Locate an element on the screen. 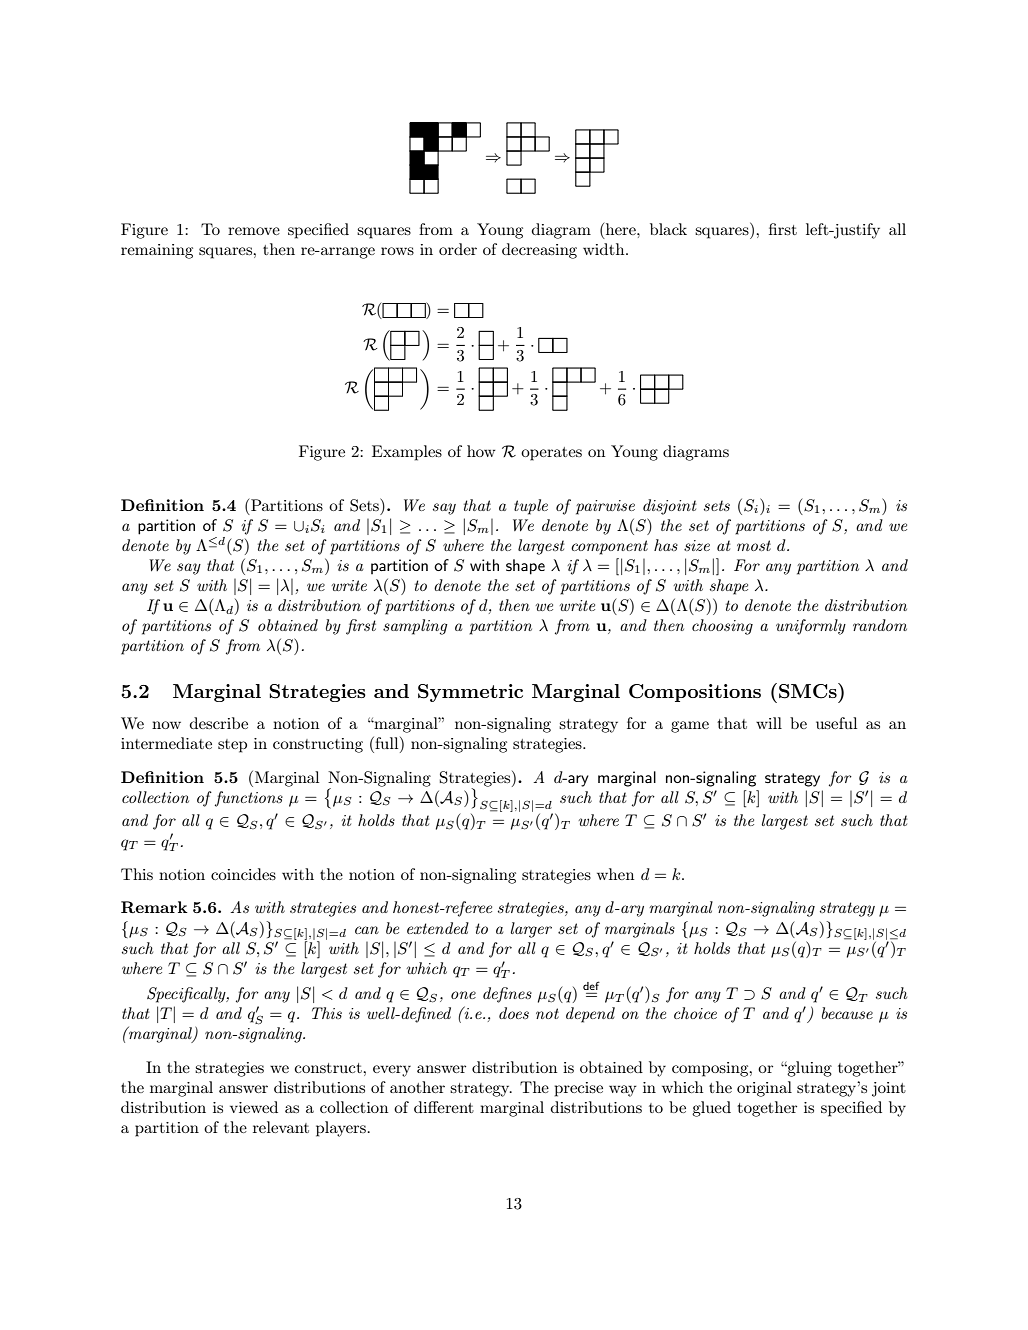 Image resolution: width=1028 pixels, height=1330 pixels. viewed is located at coordinates (254, 1107).
